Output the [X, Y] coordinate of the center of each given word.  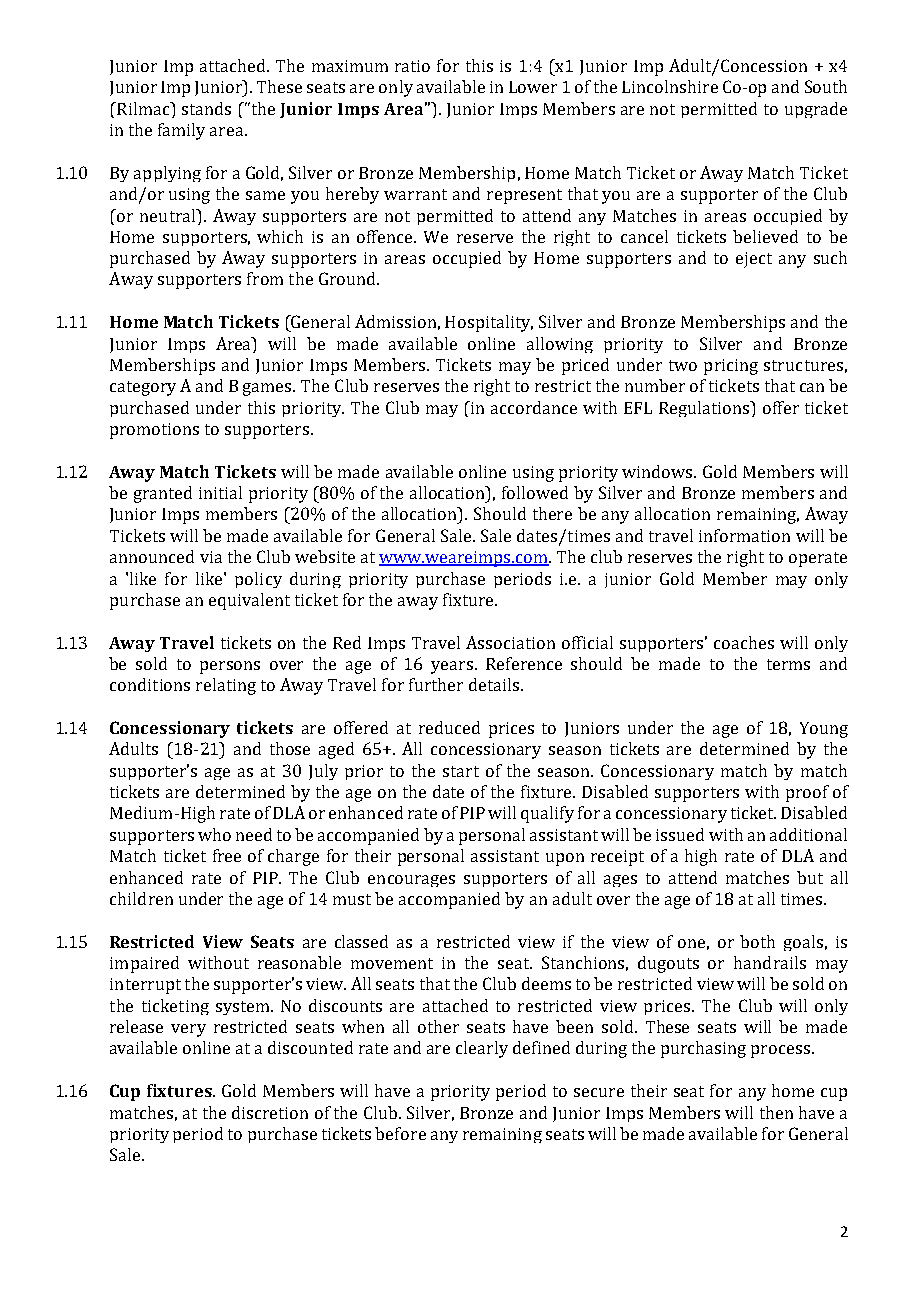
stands [206, 108]
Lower [533, 87]
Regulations [705, 409]
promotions [154, 431]
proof [807, 793]
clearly [482, 1049]
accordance [534, 407]
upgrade [816, 110]
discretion [270, 1112]
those [290, 748]
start [461, 771]
